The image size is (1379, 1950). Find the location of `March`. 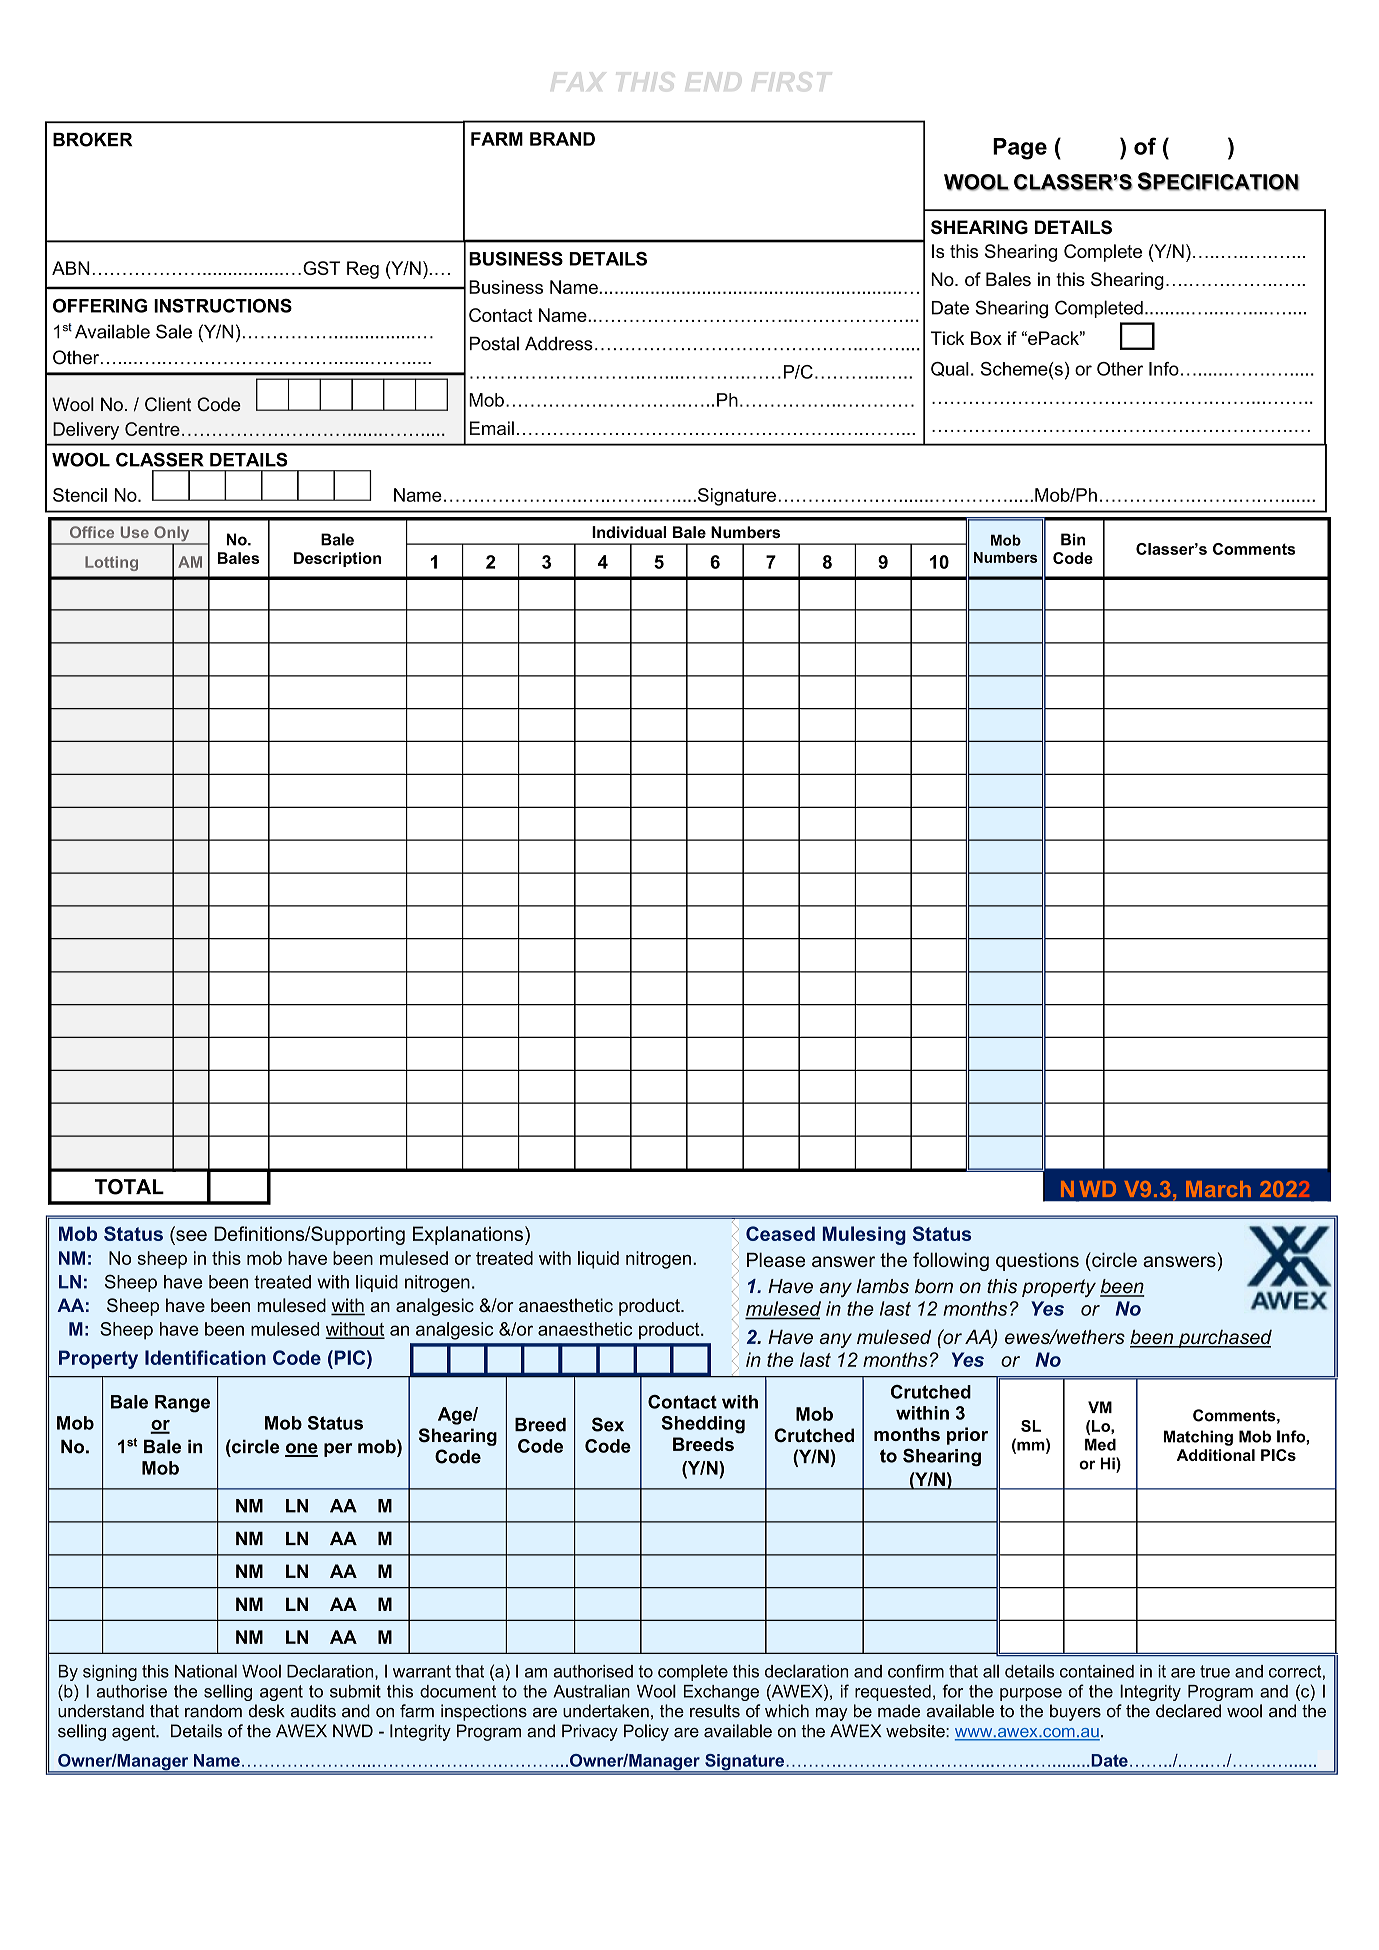

March is located at coordinates (1218, 1189).
